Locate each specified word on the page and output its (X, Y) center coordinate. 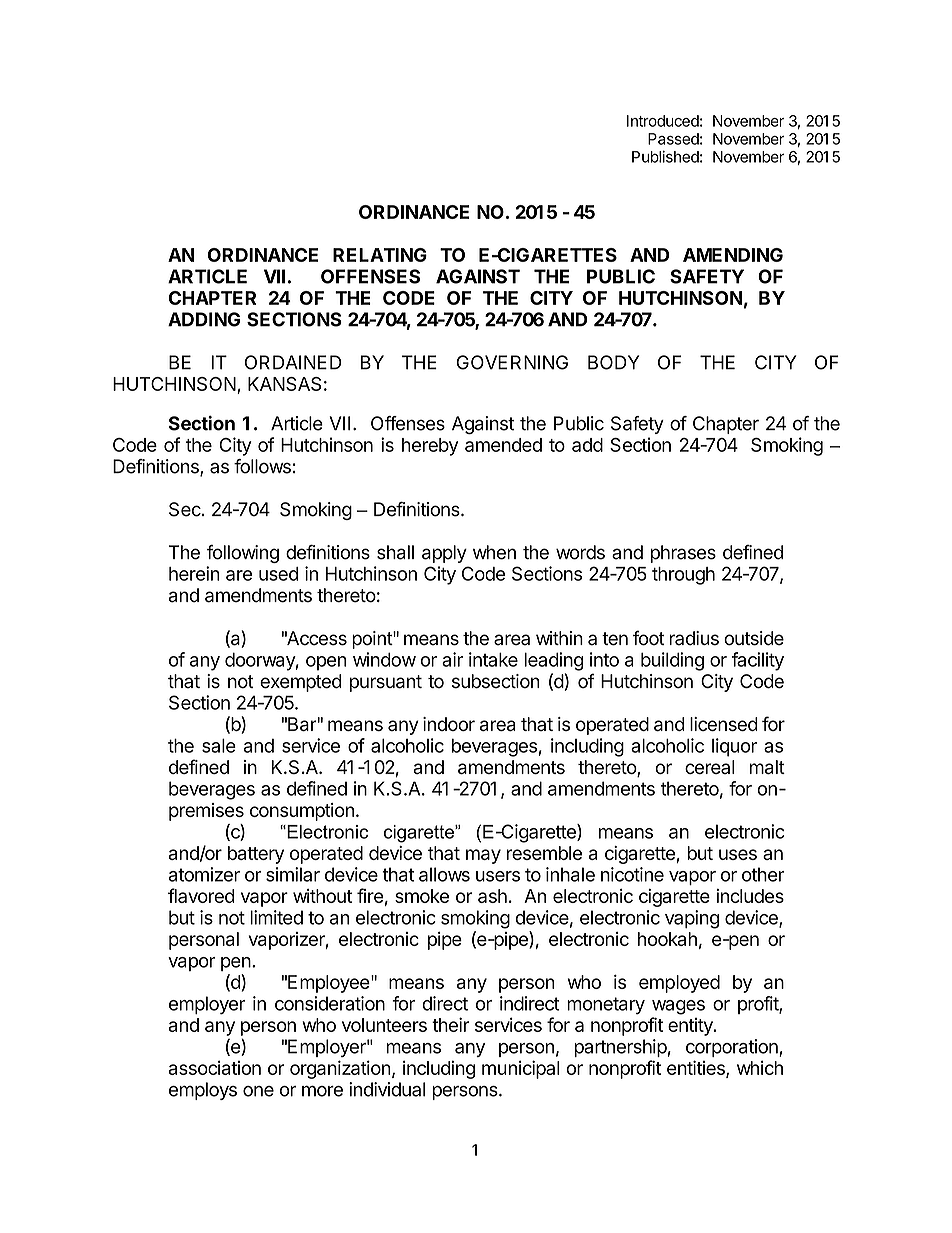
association (215, 1067)
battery (256, 855)
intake (493, 659)
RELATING (380, 255)
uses (738, 854)
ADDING (204, 319)
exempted (301, 683)
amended (503, 445)
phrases (683, 554)
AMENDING (733, 255)
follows (262, 466)
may (483, 856)
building (672, 661)
